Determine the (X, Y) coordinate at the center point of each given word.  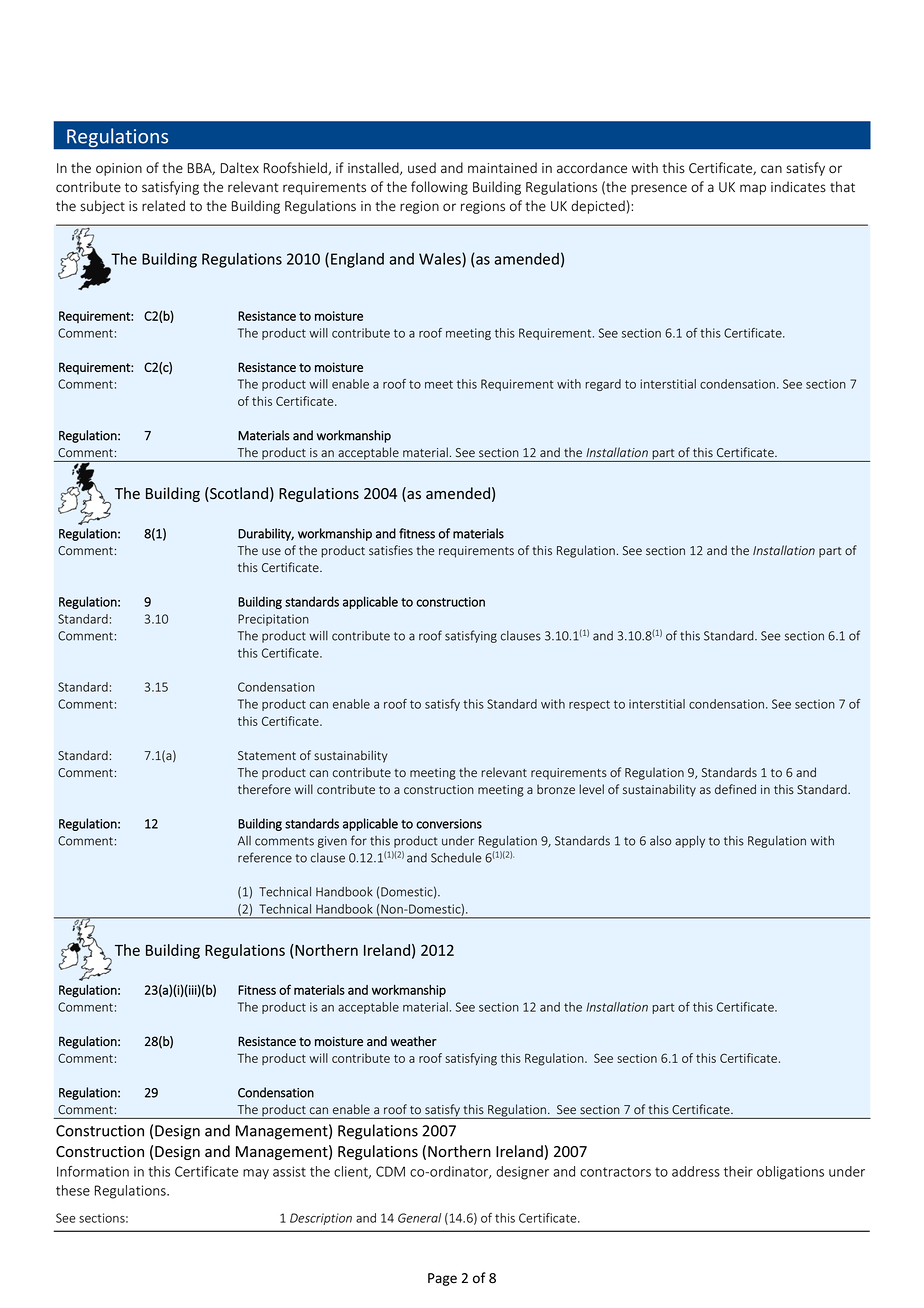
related (163, 206)
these (73, 1190)
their (738, 1171)
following (439, 188)
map (753, 189)
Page (442, 1279)
